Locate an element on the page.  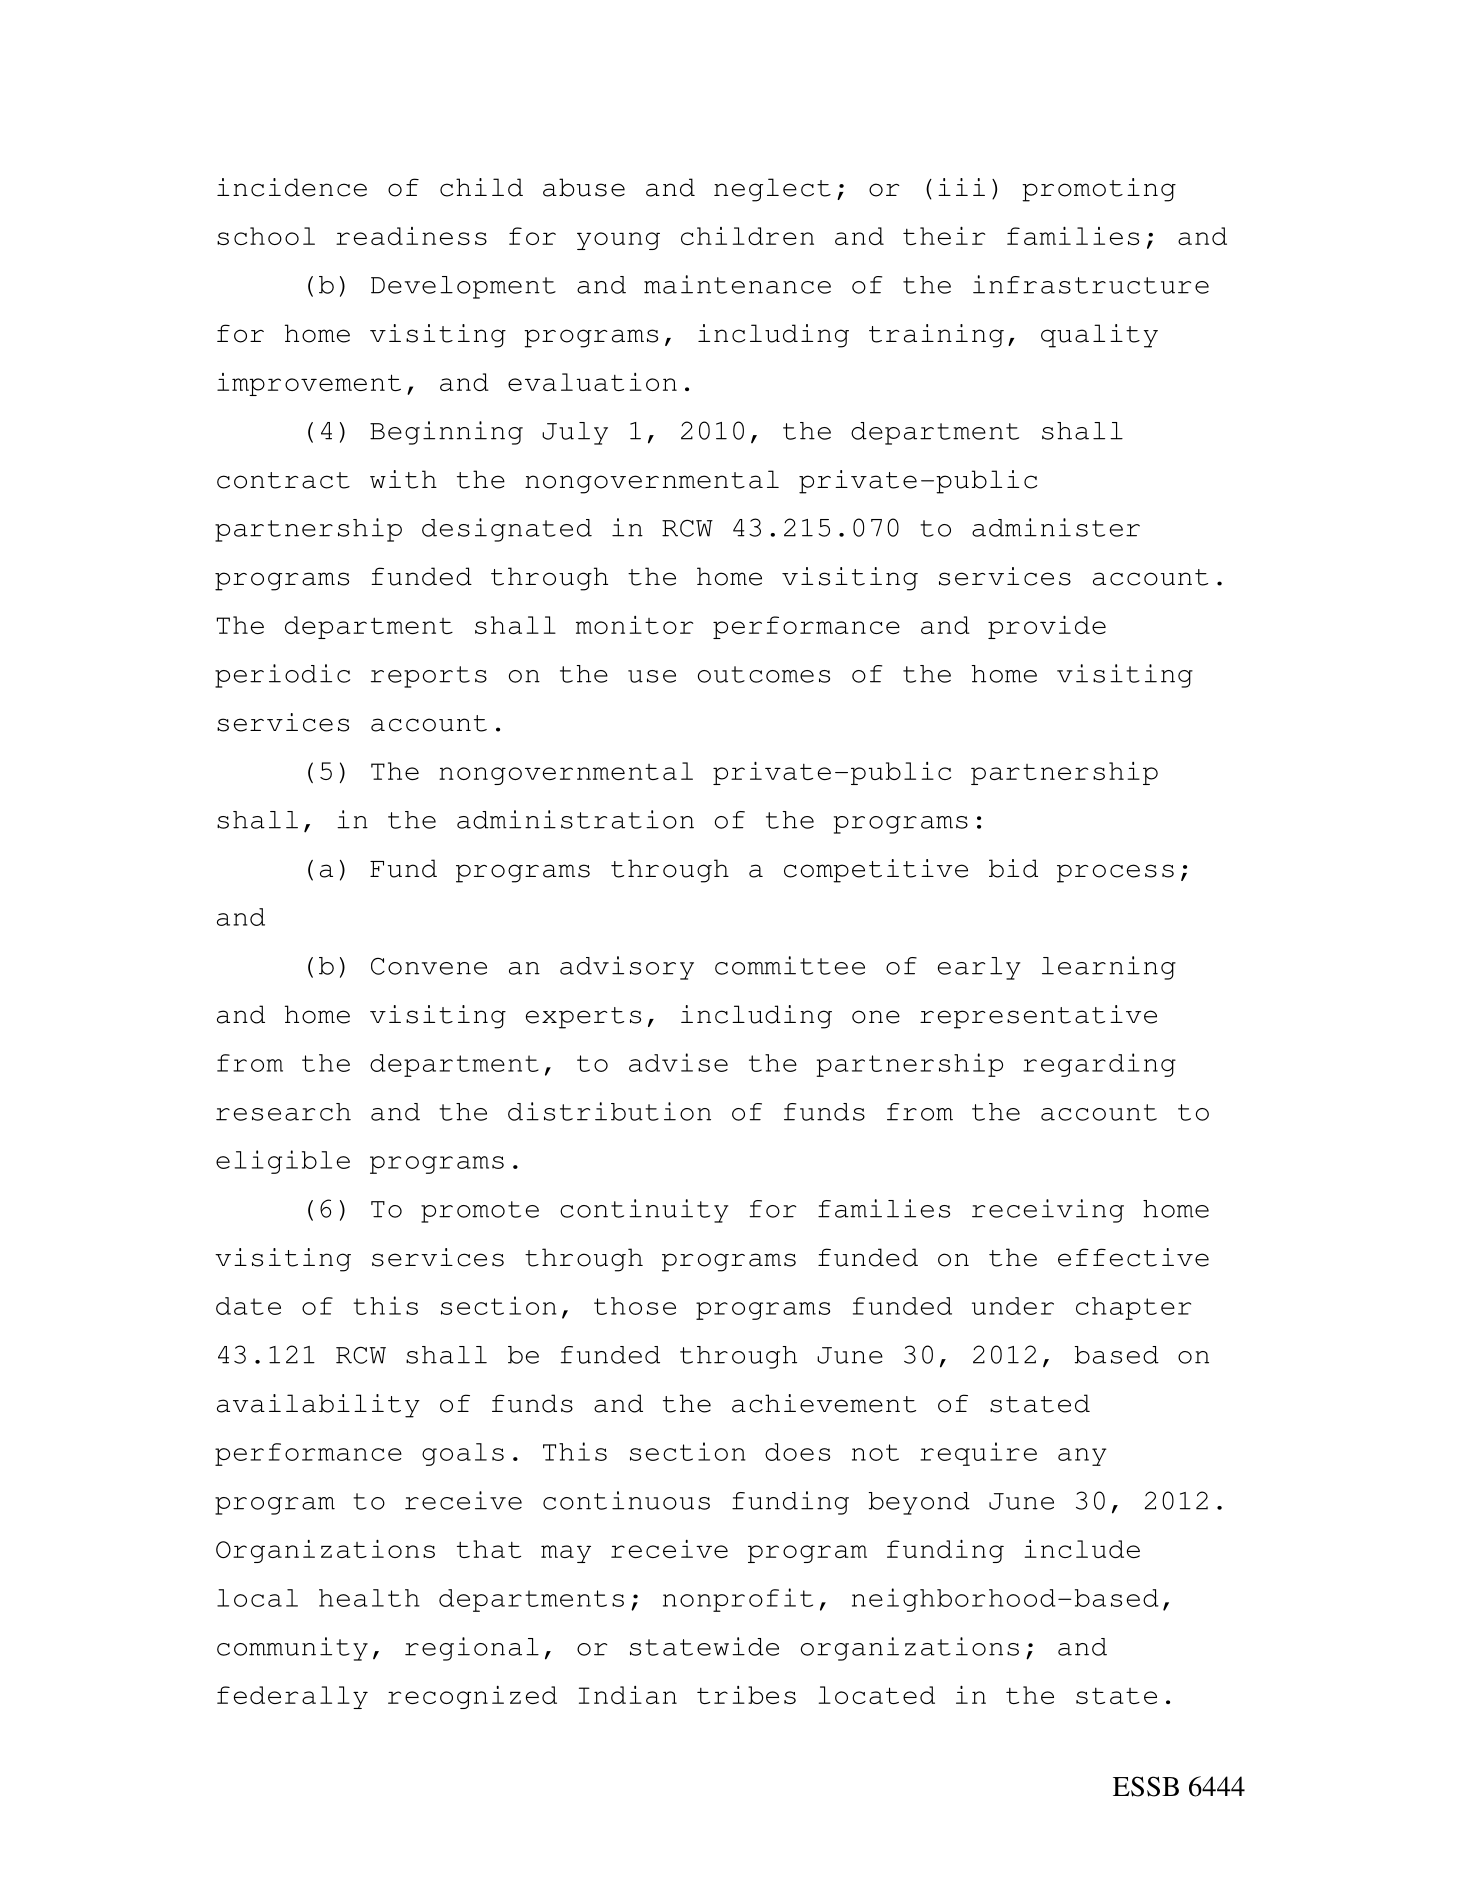
young is located at coordinates (618, 241).
